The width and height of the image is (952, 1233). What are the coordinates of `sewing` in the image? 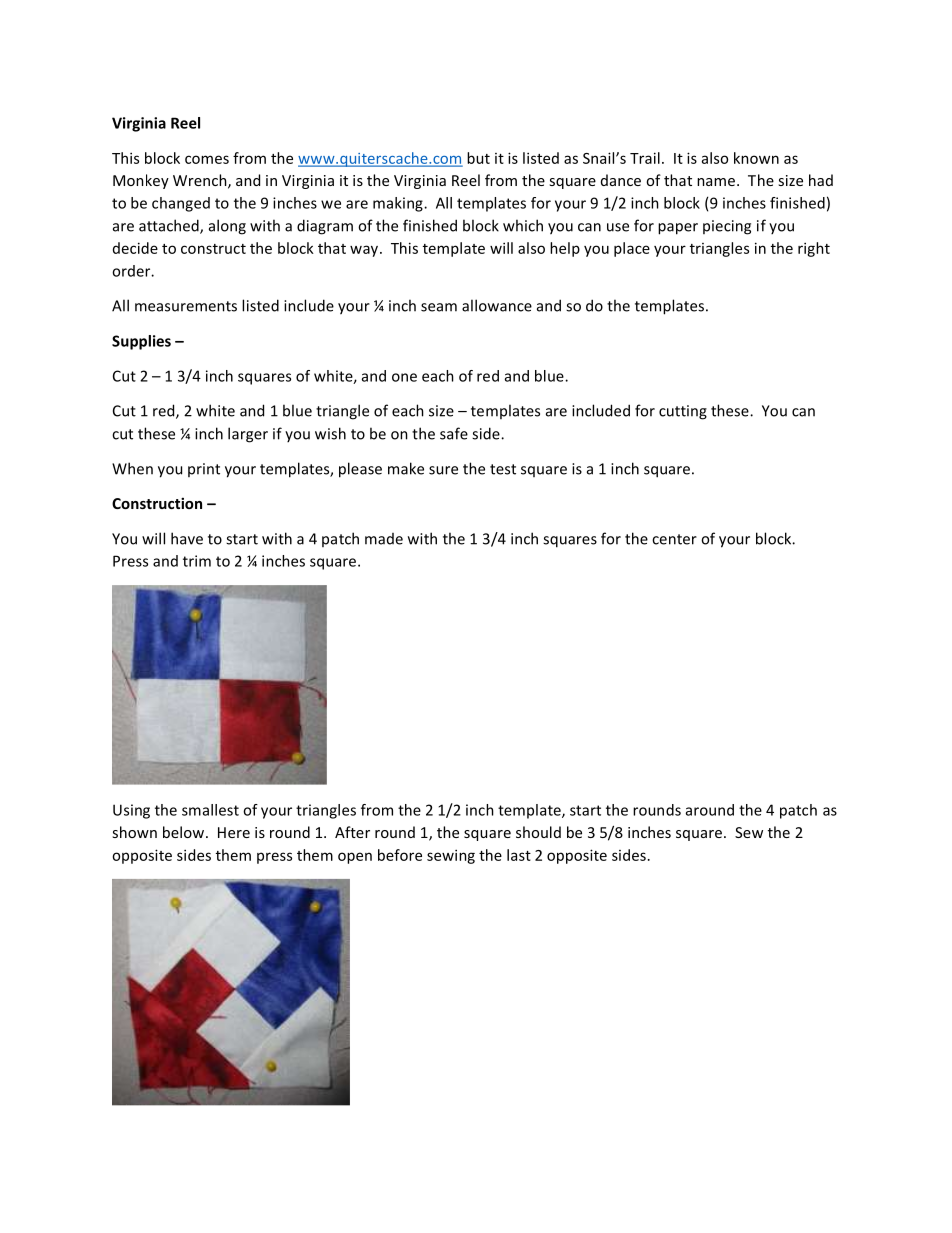 It's located at (451, 856).
